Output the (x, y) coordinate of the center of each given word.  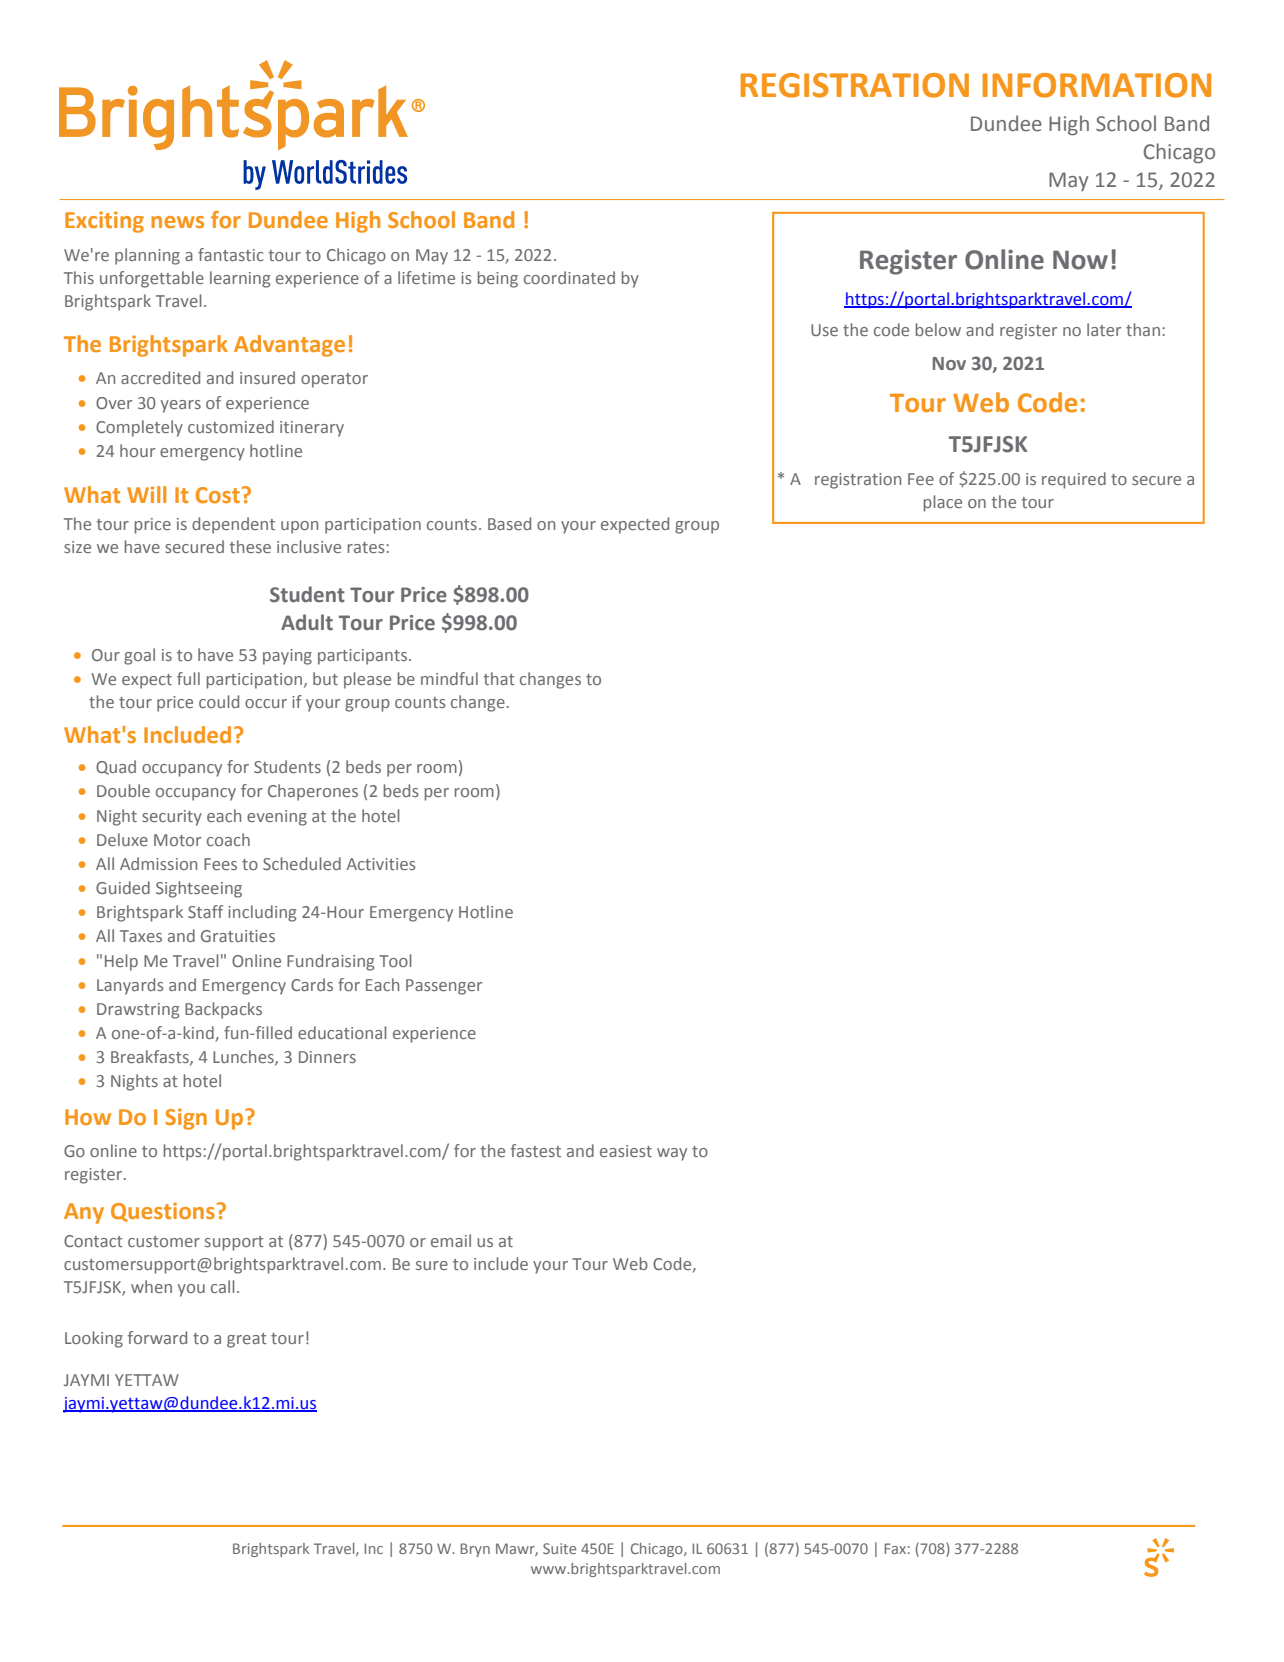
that (499, 678)
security (172, 818)
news (177, 222)
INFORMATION (1096, 85)
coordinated (569, 277)
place (943, 503)
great (247, 1340)
